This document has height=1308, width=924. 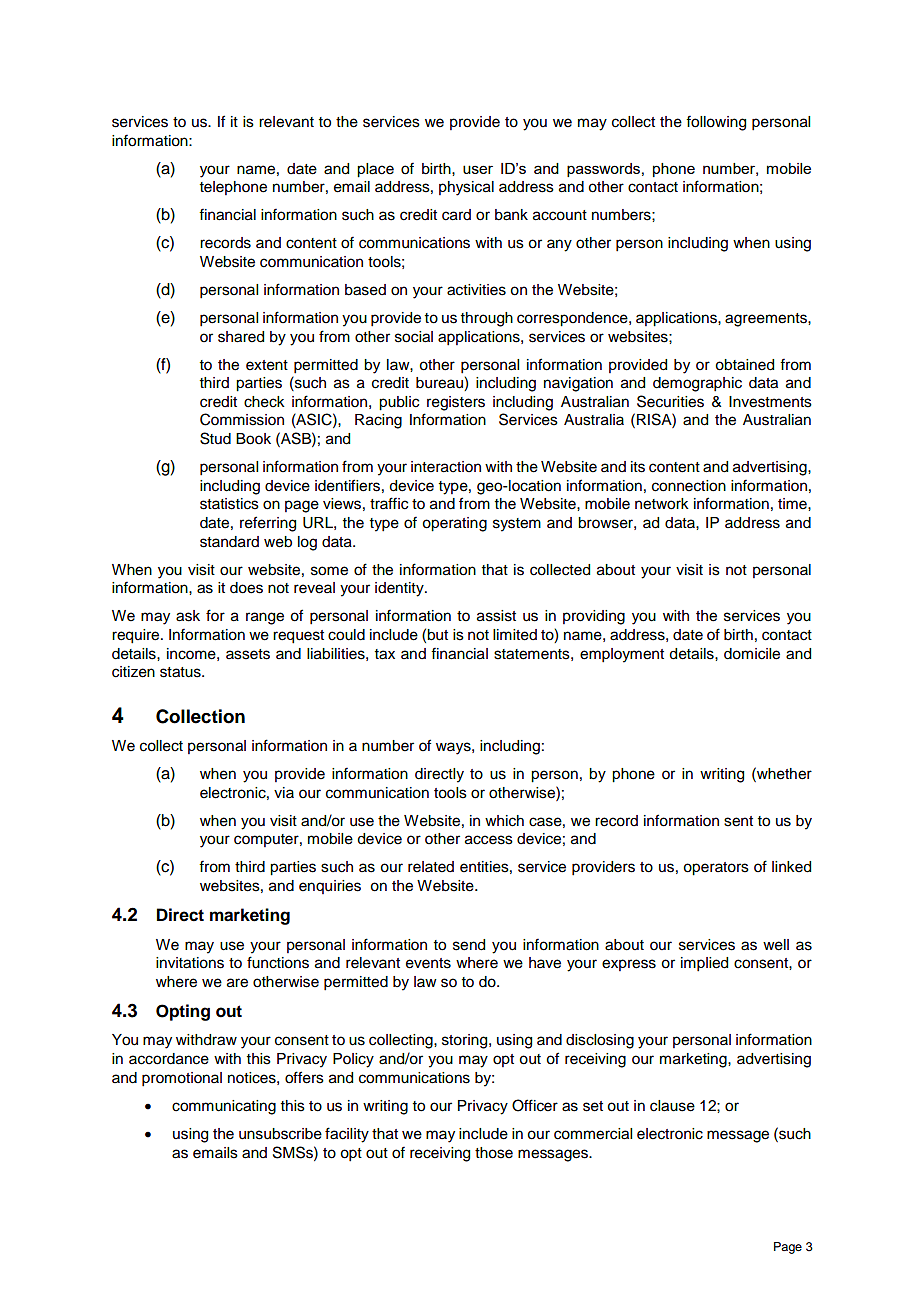 What do you see at coordinates (188, 616) in the document?
I see `ask` at bounding box center [188, 616].
